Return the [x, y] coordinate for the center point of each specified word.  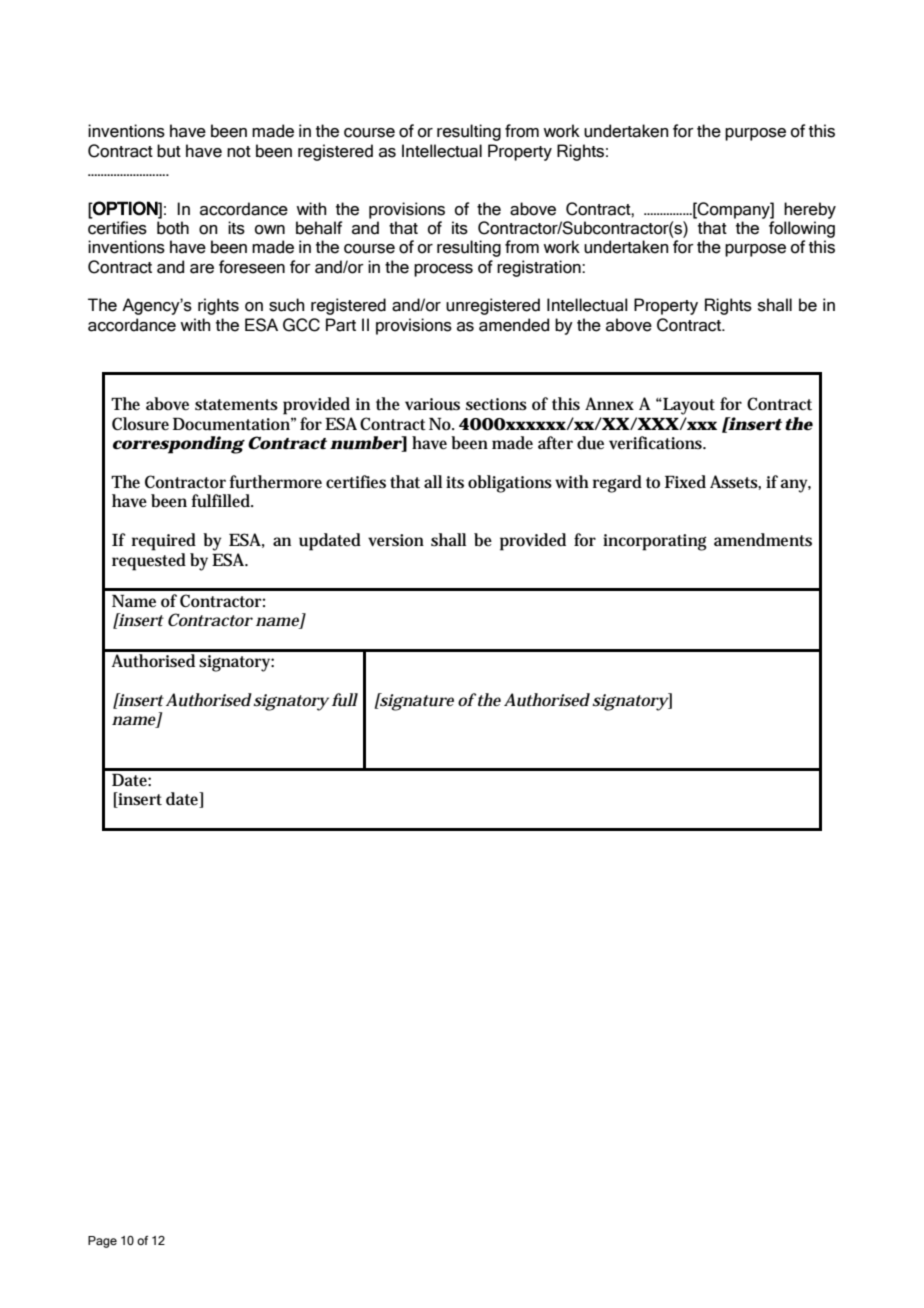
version [396, 540]
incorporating [655, 542]
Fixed [685, 482]
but [169, 151]
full [345, 700]
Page [102, 1242]
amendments [763, 540]
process [443, 270]
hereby [810, 210]
